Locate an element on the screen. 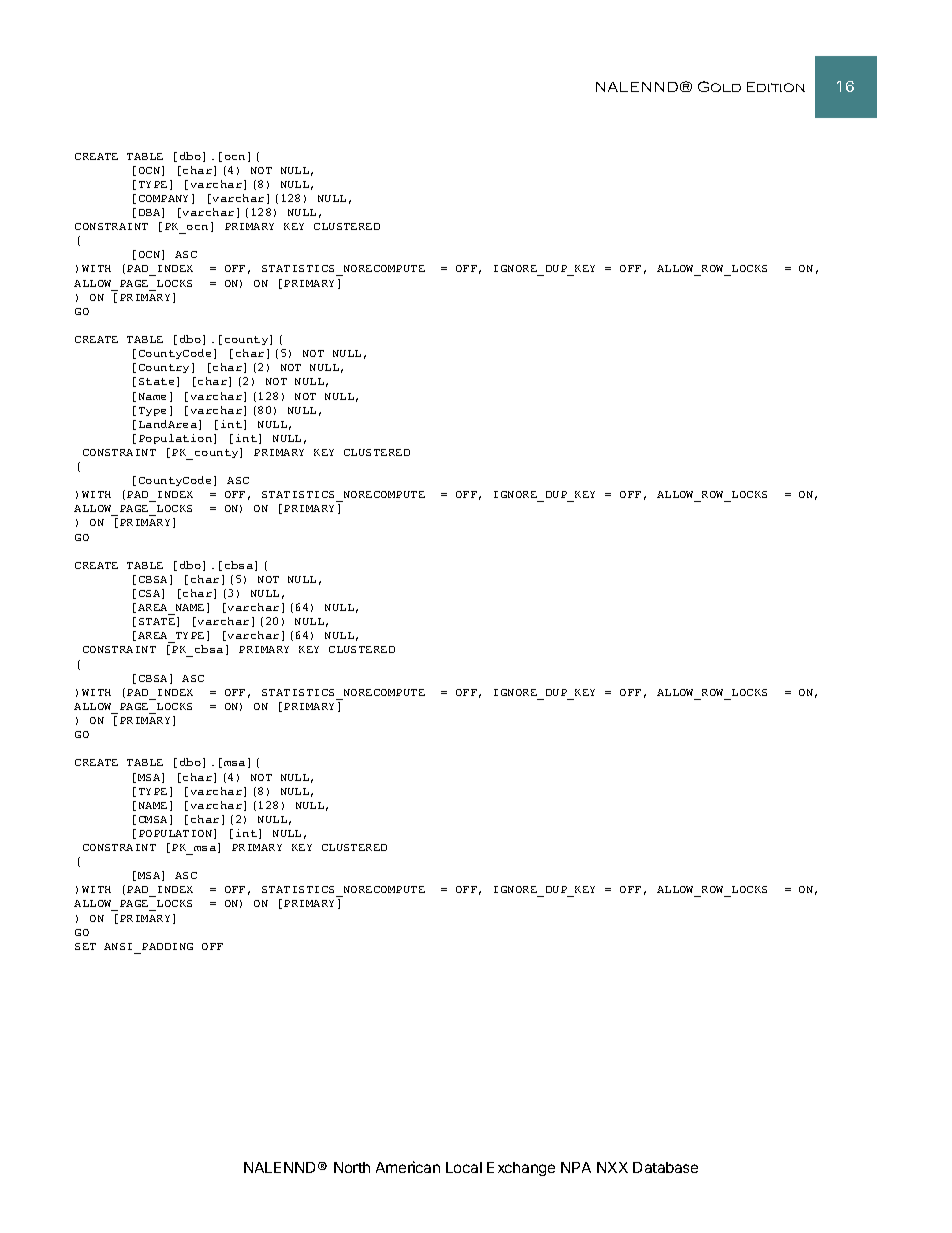 This screenshot has width=952, height=1233. American is located at coordinates (408, 1167).
